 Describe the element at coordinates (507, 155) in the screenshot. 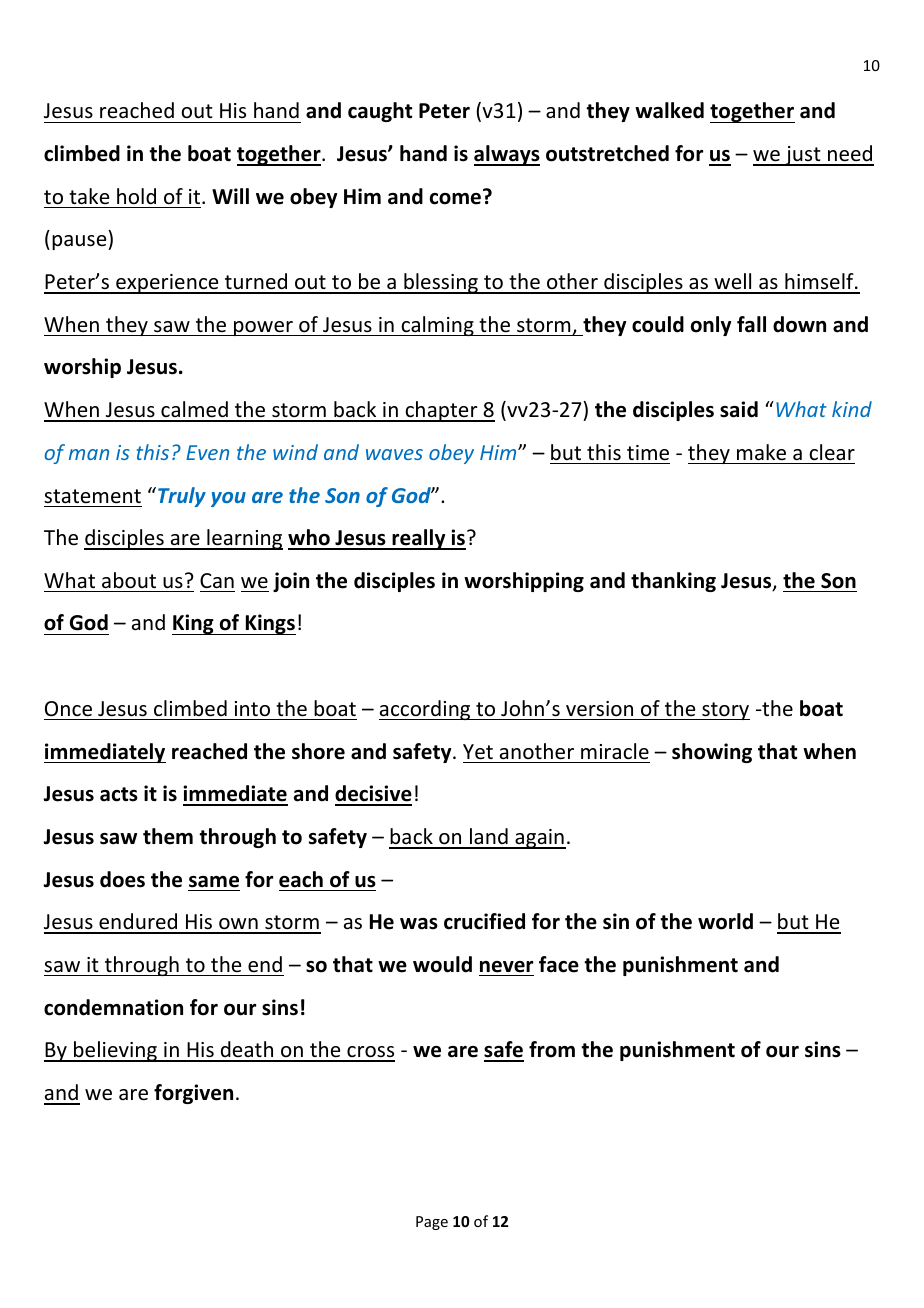

I see `always` at that location.
